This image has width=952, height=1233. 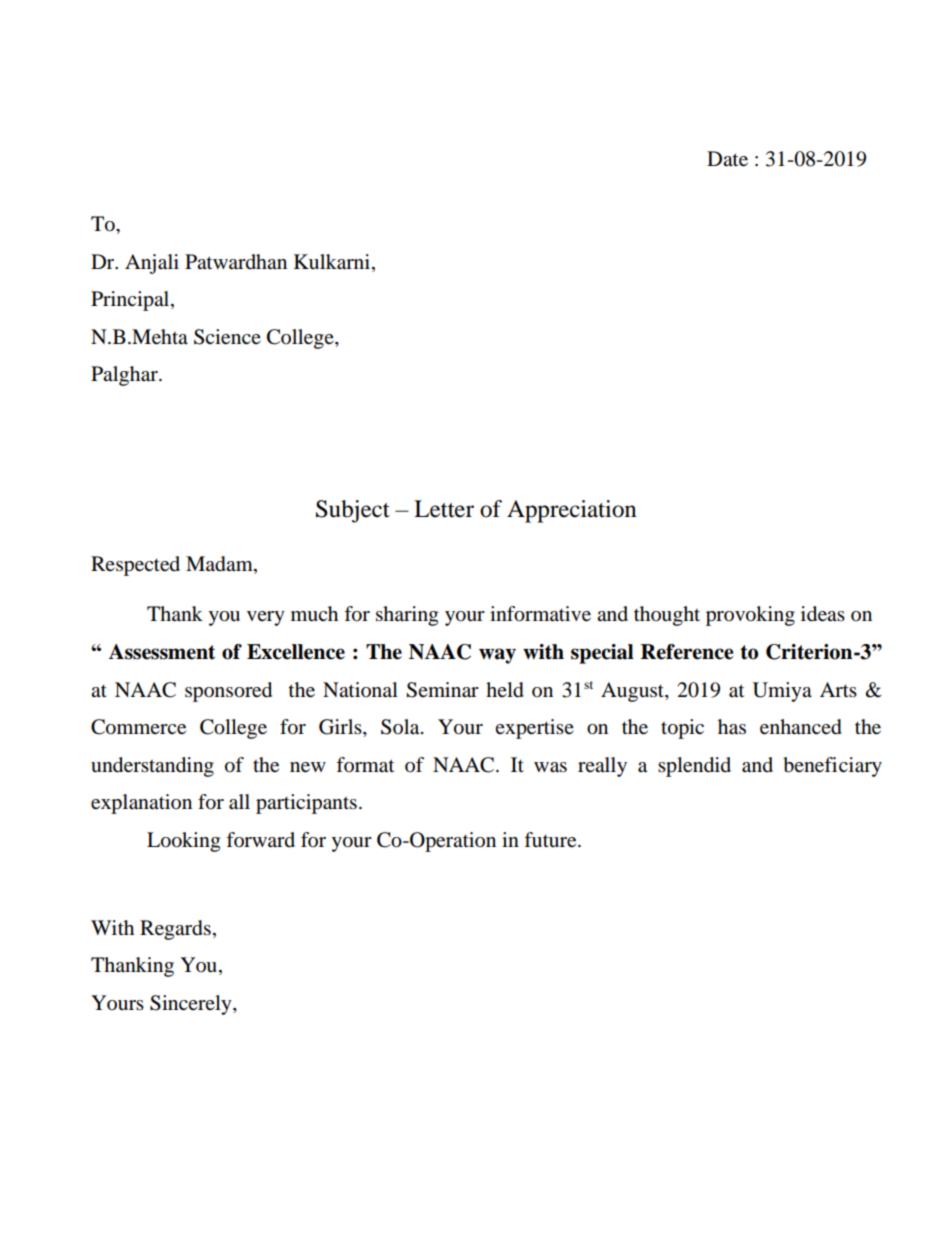 What do you see at coordinates (192, 1005) in the image?
I see `Sincerely` at bounding box center [192, 1005].
